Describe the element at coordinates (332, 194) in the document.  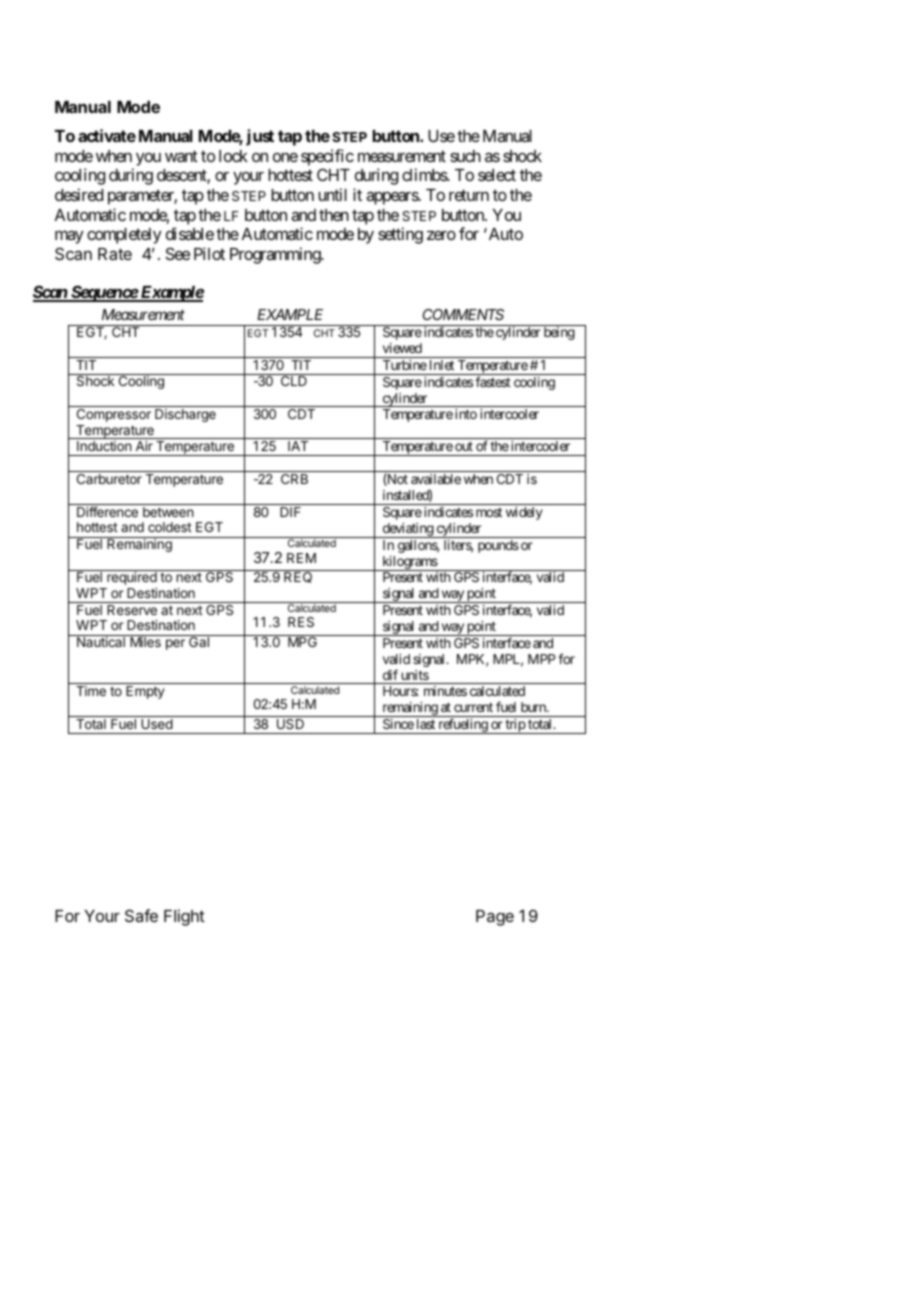
I see `until` at that location.
